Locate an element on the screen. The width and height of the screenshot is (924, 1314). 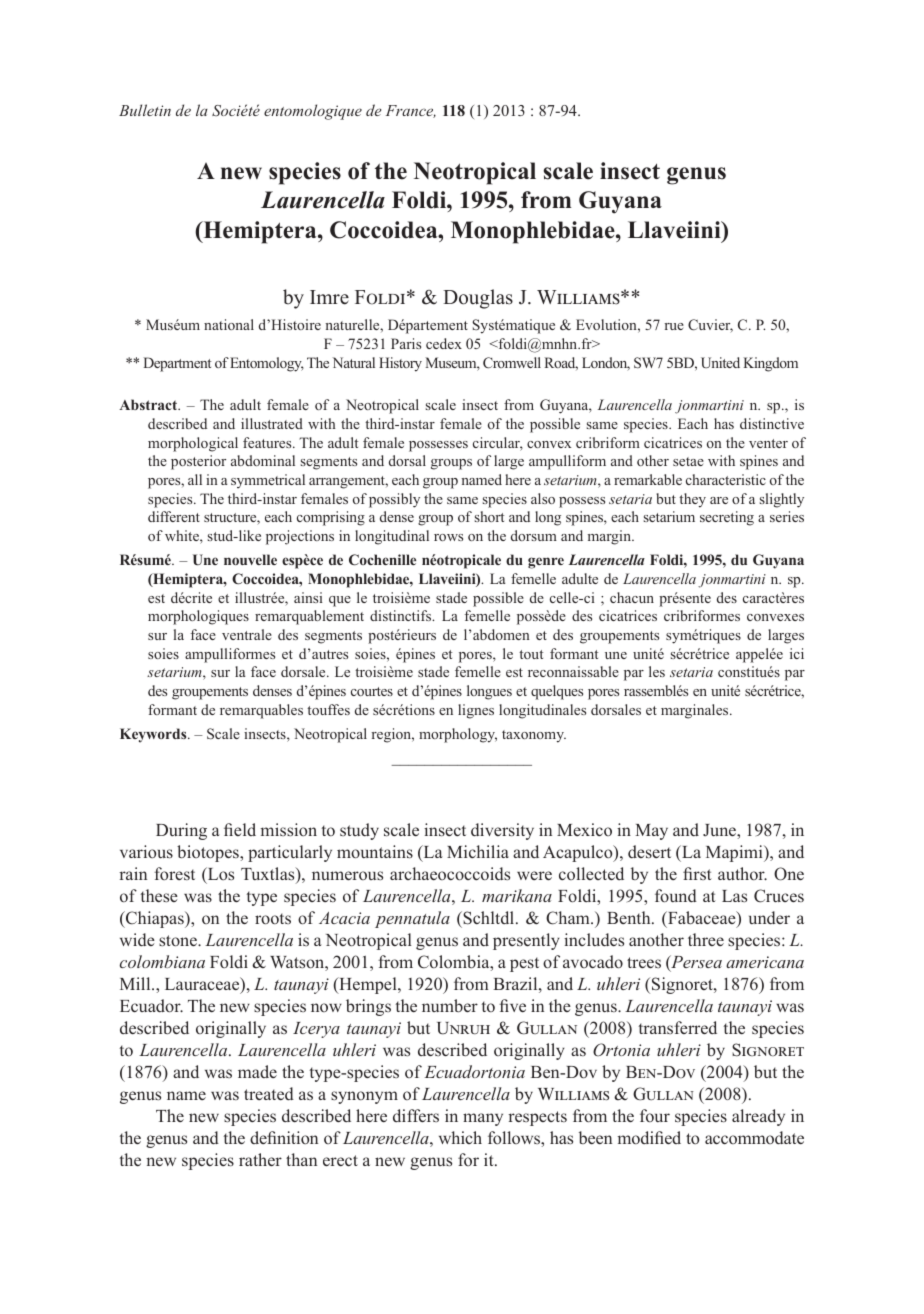
characteristic is located at coordinates (726, 479).
